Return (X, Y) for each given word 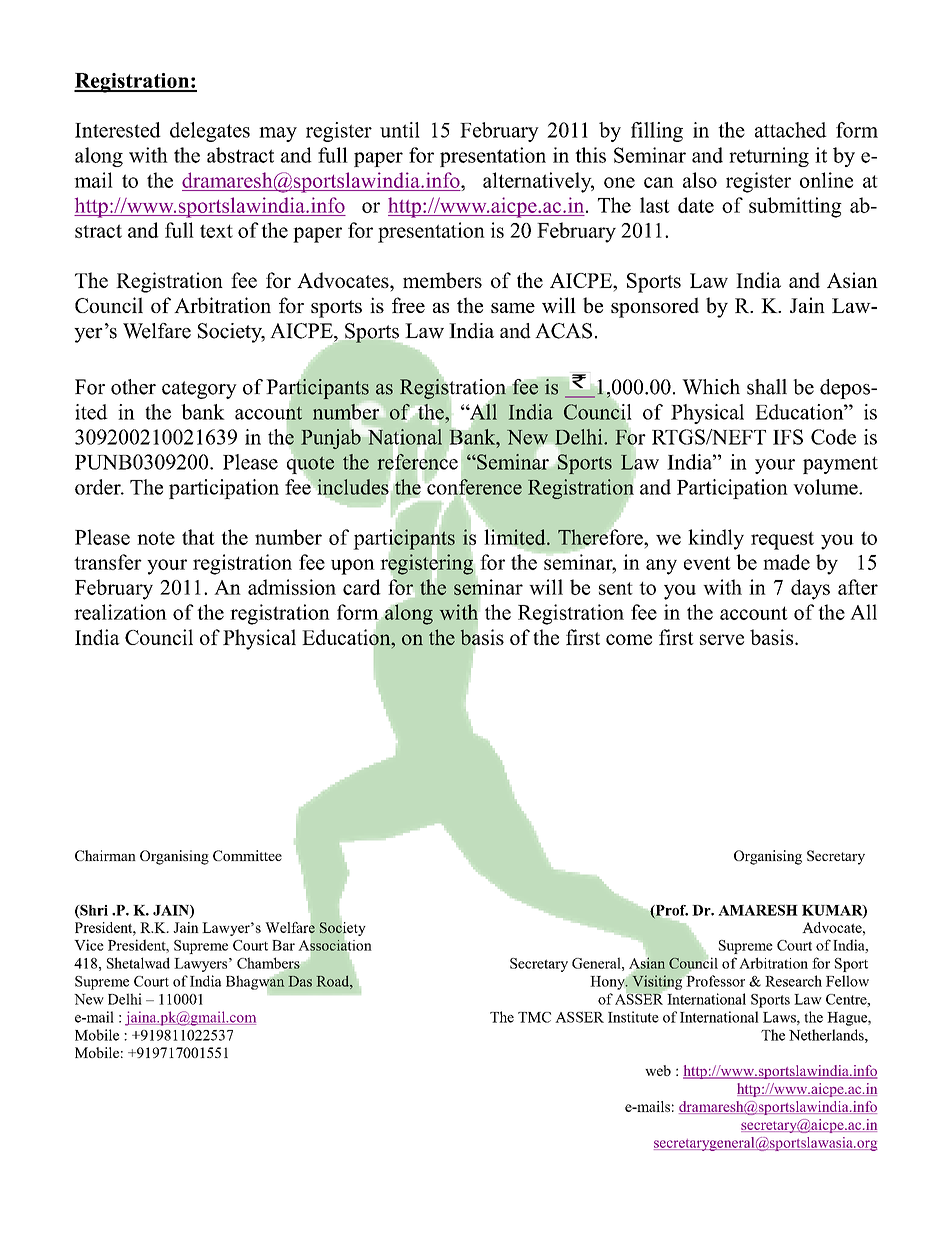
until (400, 130)
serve (722, 639)
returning (769, 157)
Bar (283, 945)
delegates (210, 132)
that (198, 537)
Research (793, 981)
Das (300, 981)
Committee (247, 855)
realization (120, 612)
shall (767, 387)
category (199, 390)
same (513, 308)
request (782, 540)
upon (353, 567)
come (629, 639)
